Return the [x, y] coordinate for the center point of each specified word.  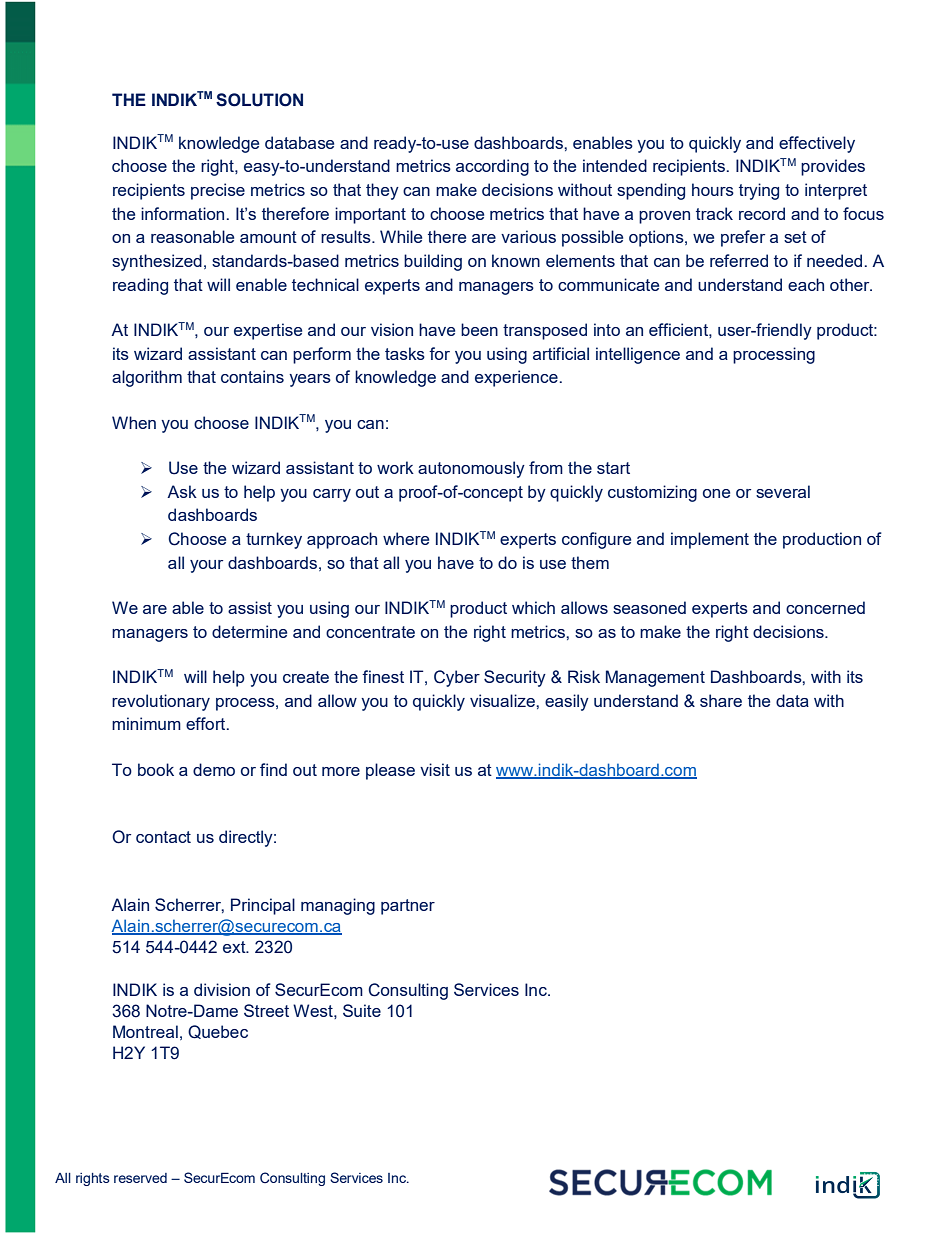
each [806, 284]
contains [252, 376]
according [492, 167]
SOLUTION [259, 100]
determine [249, 631]
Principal [263, 906]
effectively [817, 144]
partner [408, 907]
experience [516, 378]
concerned [825, 607]
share [721, 700]
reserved [140, 1178]
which [533, 607]
